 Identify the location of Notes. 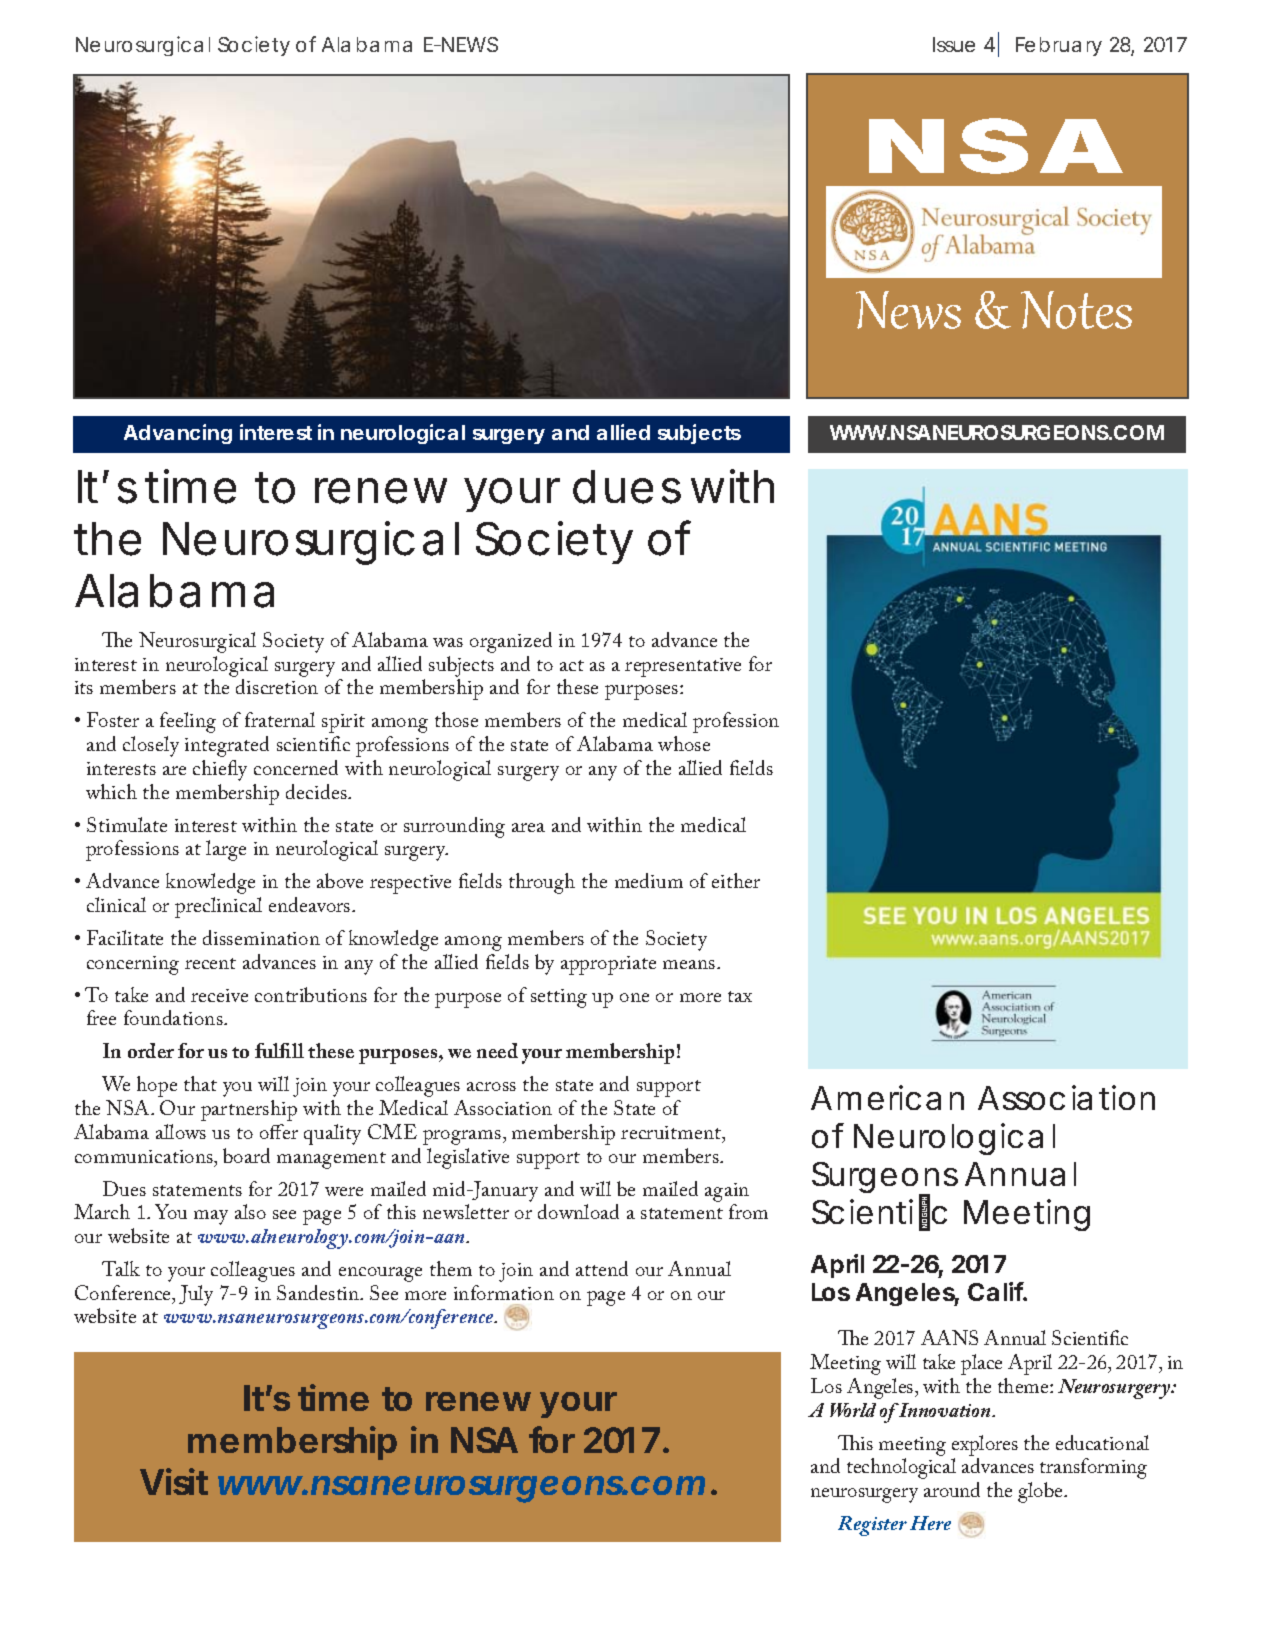
(1076, 310).
